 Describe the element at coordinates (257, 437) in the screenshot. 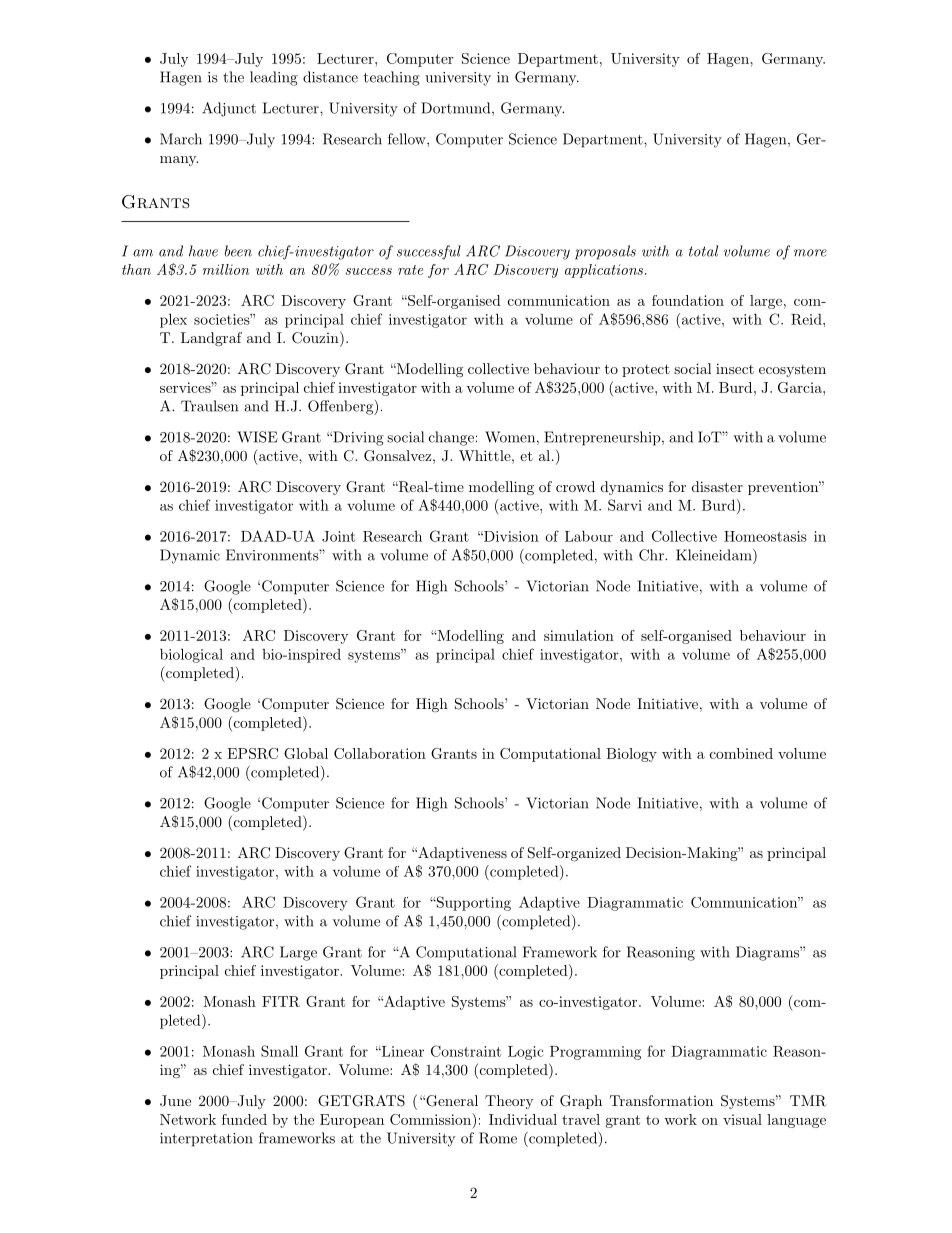

I see `WISE` at that location.
